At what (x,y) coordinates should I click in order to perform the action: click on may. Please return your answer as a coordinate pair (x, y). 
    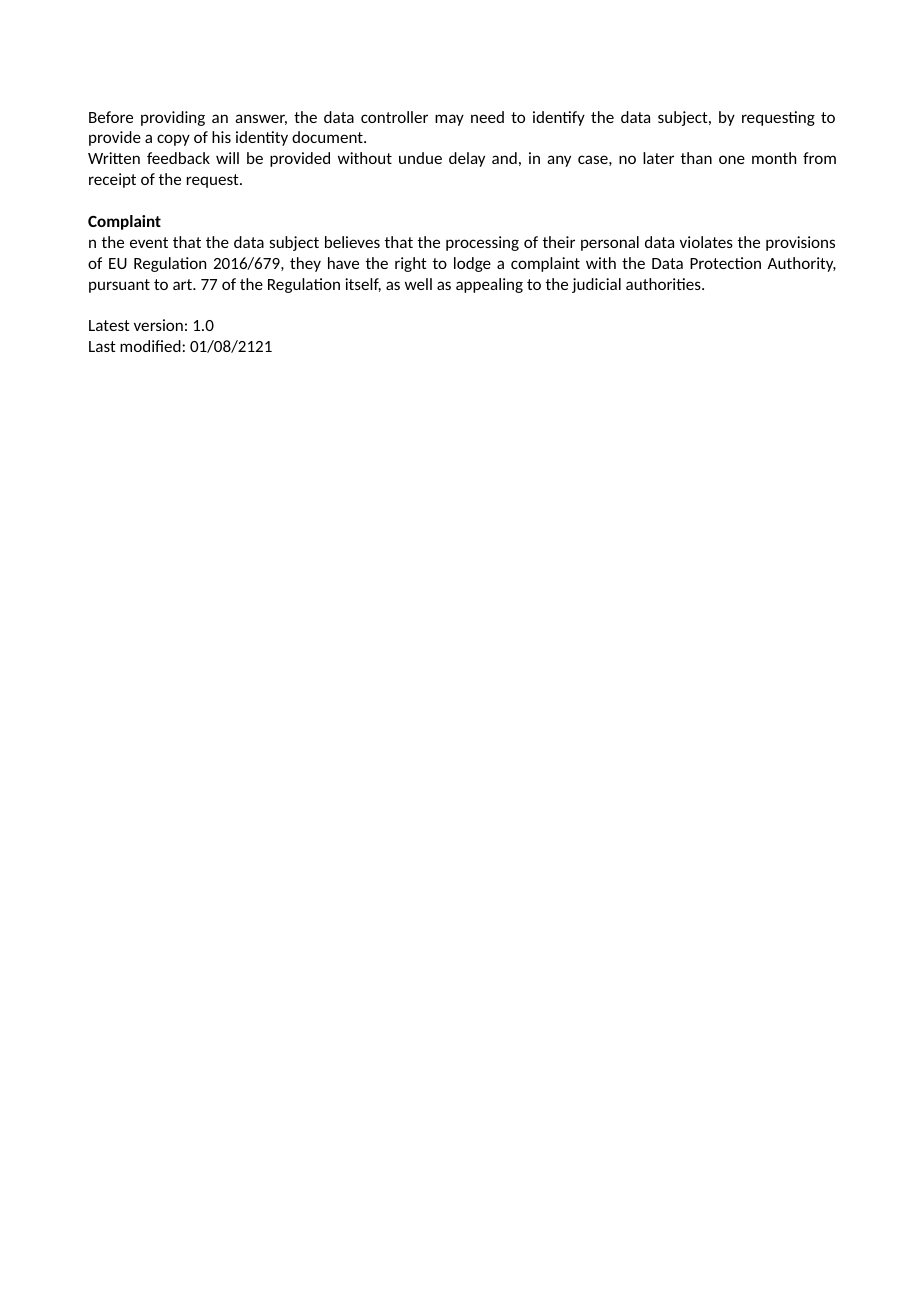
    Looking at the image, I should click on (449, 120).
